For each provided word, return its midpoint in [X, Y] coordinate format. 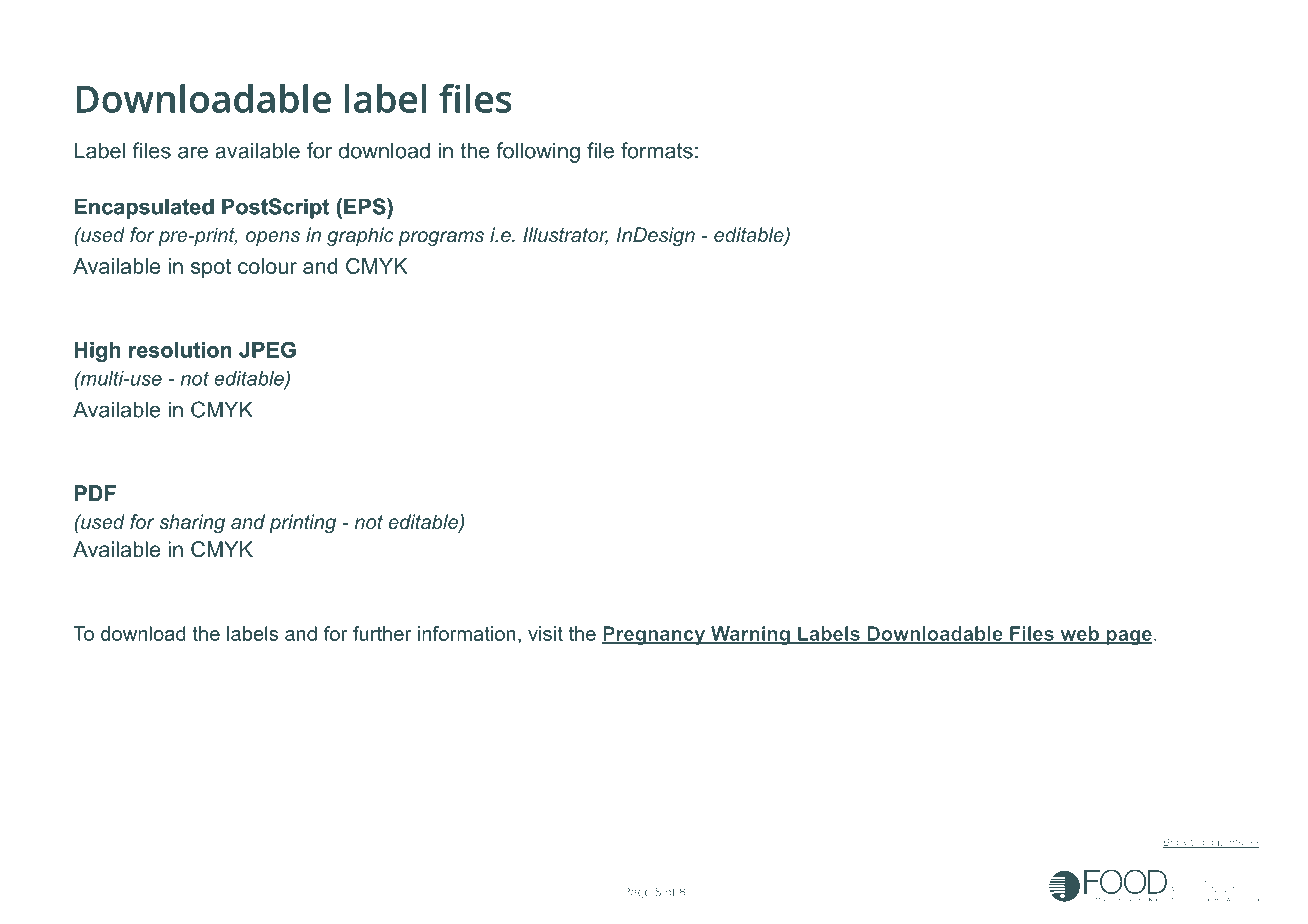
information [467, 633]
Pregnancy [655, 635]
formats [657, 150]
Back [1175, 843]
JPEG [267, 350]
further [382, 633]
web [1079, 634]
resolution [180, 350]
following [538, 152]
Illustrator [565, 236]
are [193, 152]
